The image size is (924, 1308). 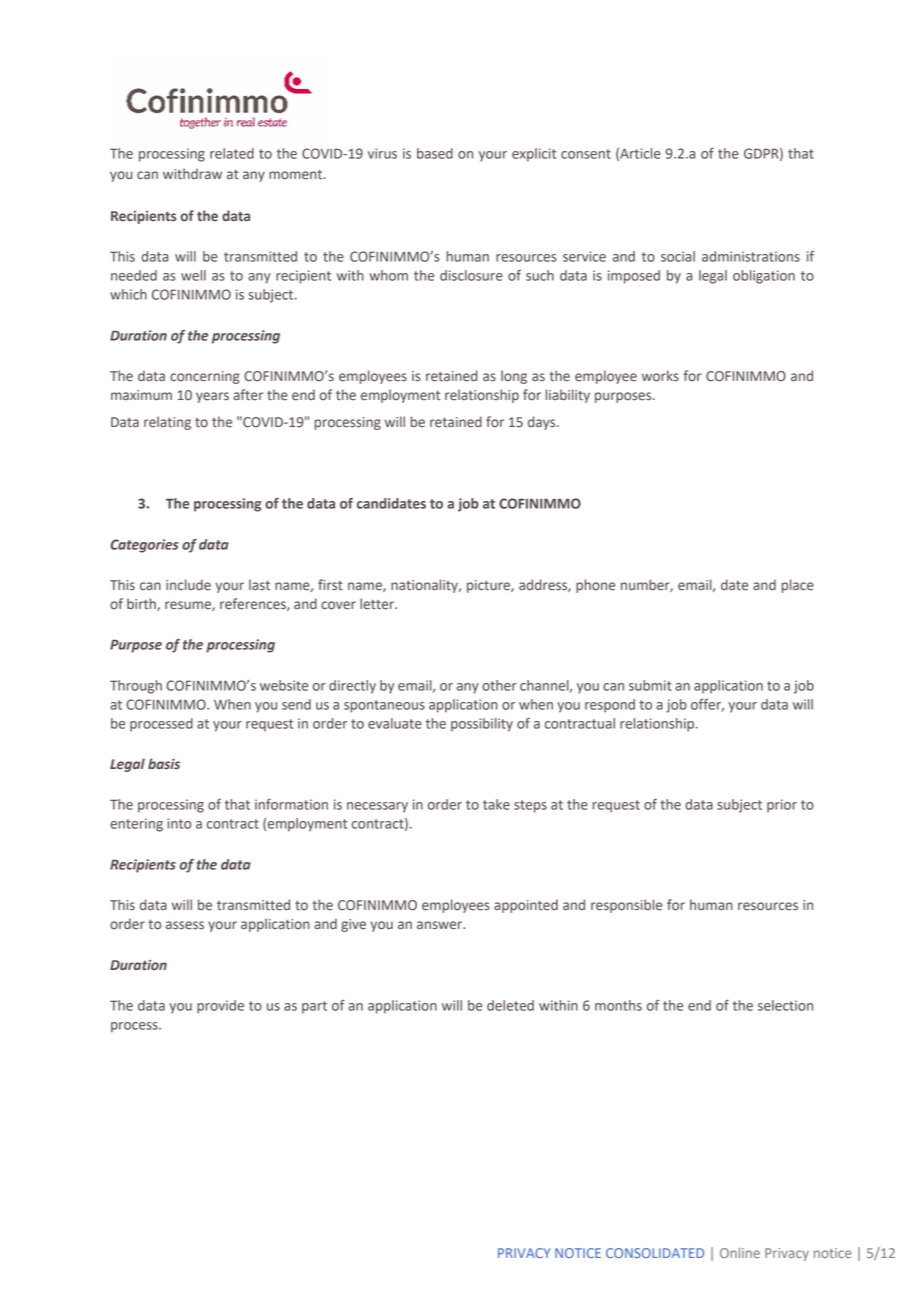 What do you see at coordinates (751, 256) in the document?
I see `administrations` at bounding box center [751, 256].
